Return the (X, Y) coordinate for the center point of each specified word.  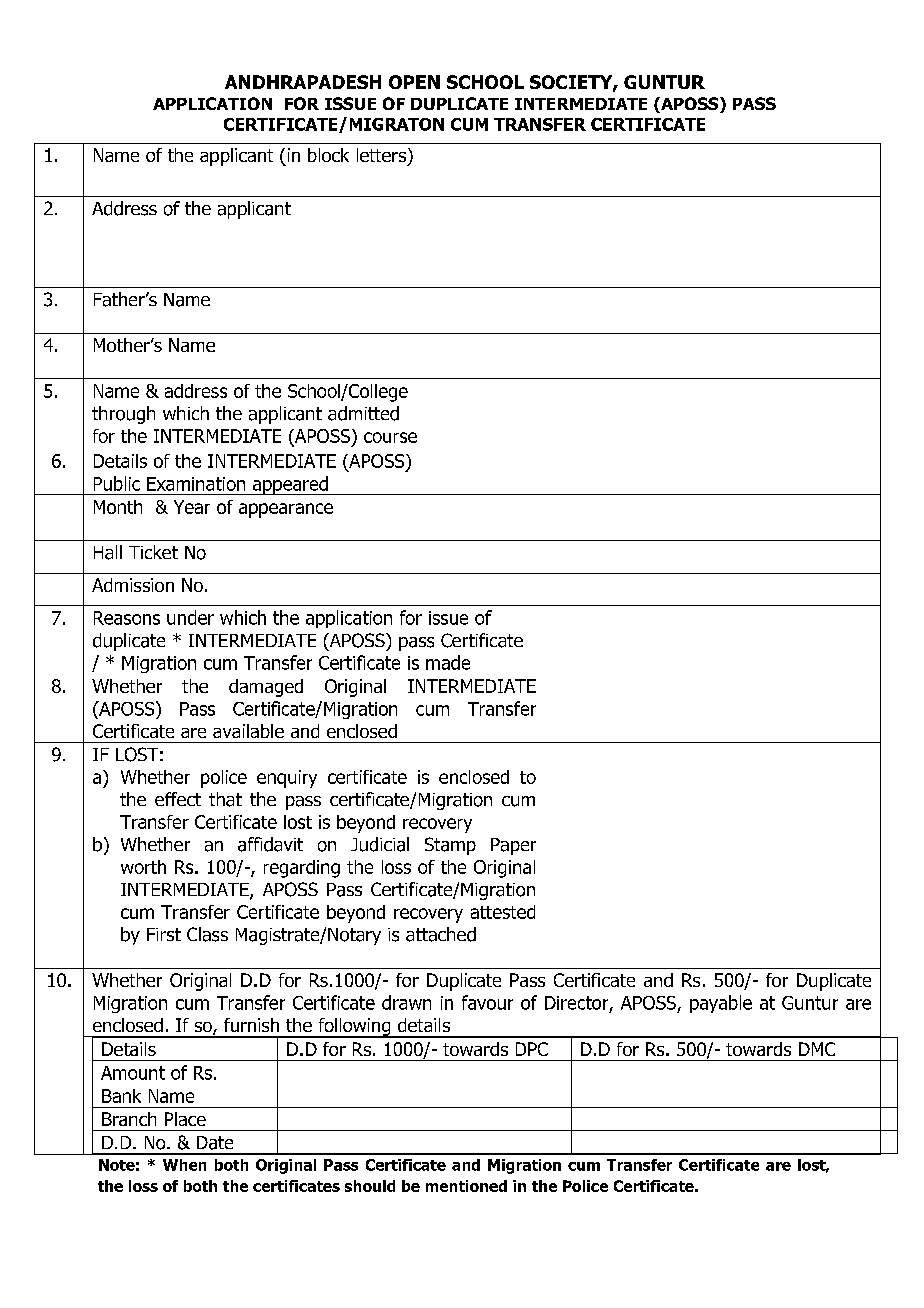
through (123, 415)
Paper (513, 846)
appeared (290, 485)
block (328, 155)
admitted (363, 413)
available (248, 731)
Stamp (450, 846)
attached (441, 934)
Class (207, 934)
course (390, 437)
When (184, 1165)
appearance (286, 510)
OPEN (414, 82)
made (448, 662)
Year (192, 507)
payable (721, 1004)
